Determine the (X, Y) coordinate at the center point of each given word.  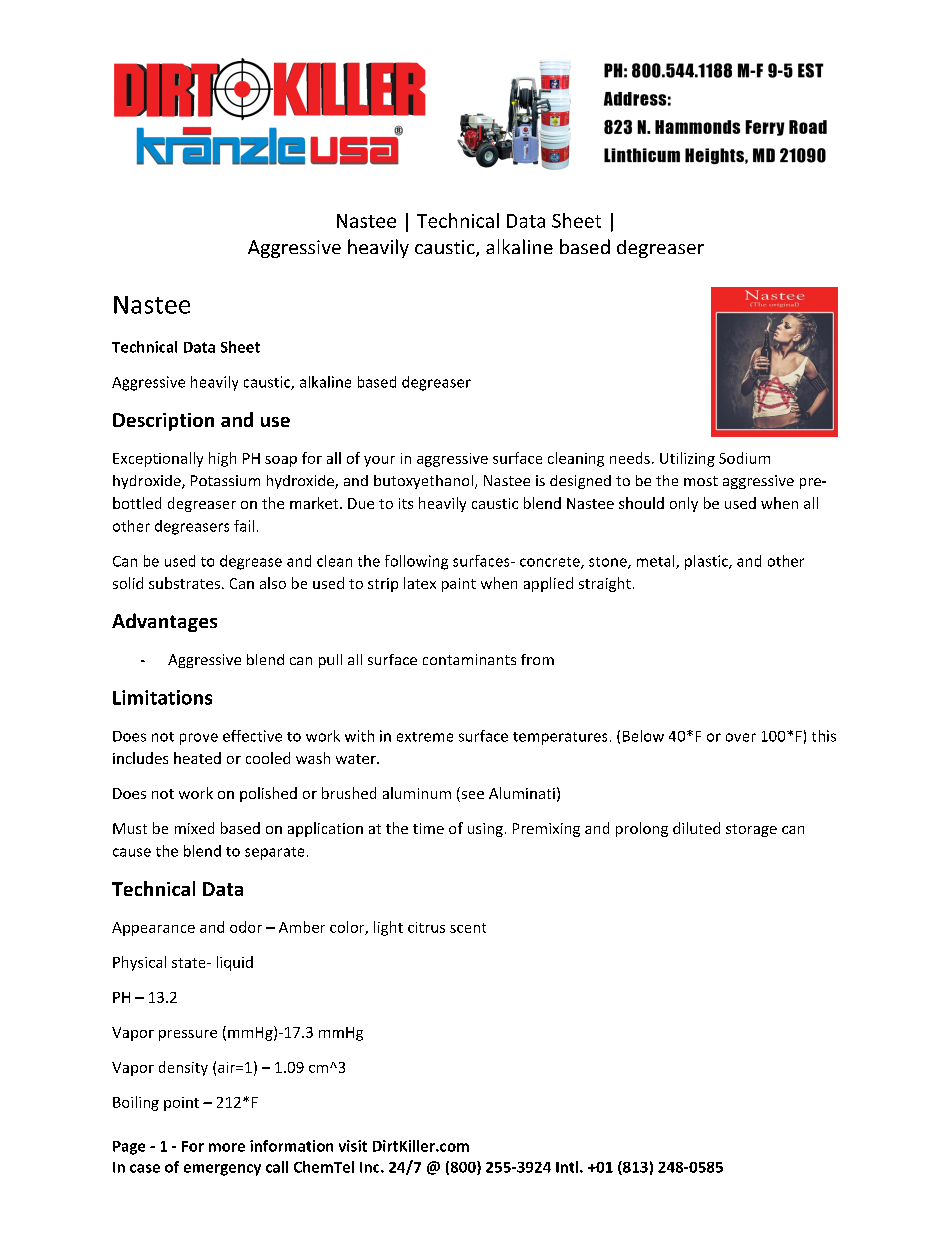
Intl (568, 1167)
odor (246, 927)
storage (751, 830)
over (741, 737)
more (227, 1147)
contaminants (469, 659)
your (379, 461)
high (222, 459)
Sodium (744, 458)
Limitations (162, 697)
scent (468, 928)
